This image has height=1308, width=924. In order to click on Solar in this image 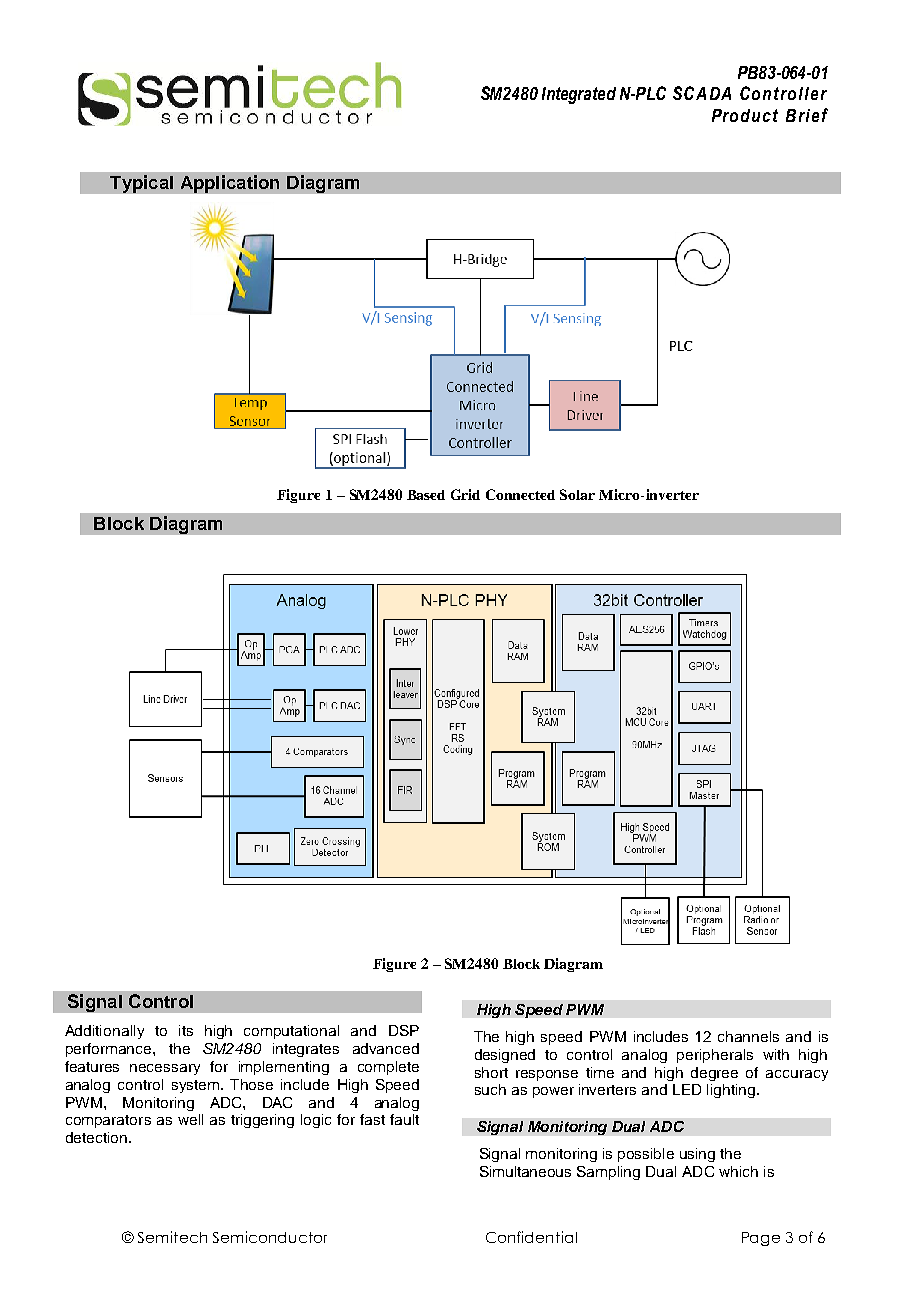, I will do `click(577, 494)`.
